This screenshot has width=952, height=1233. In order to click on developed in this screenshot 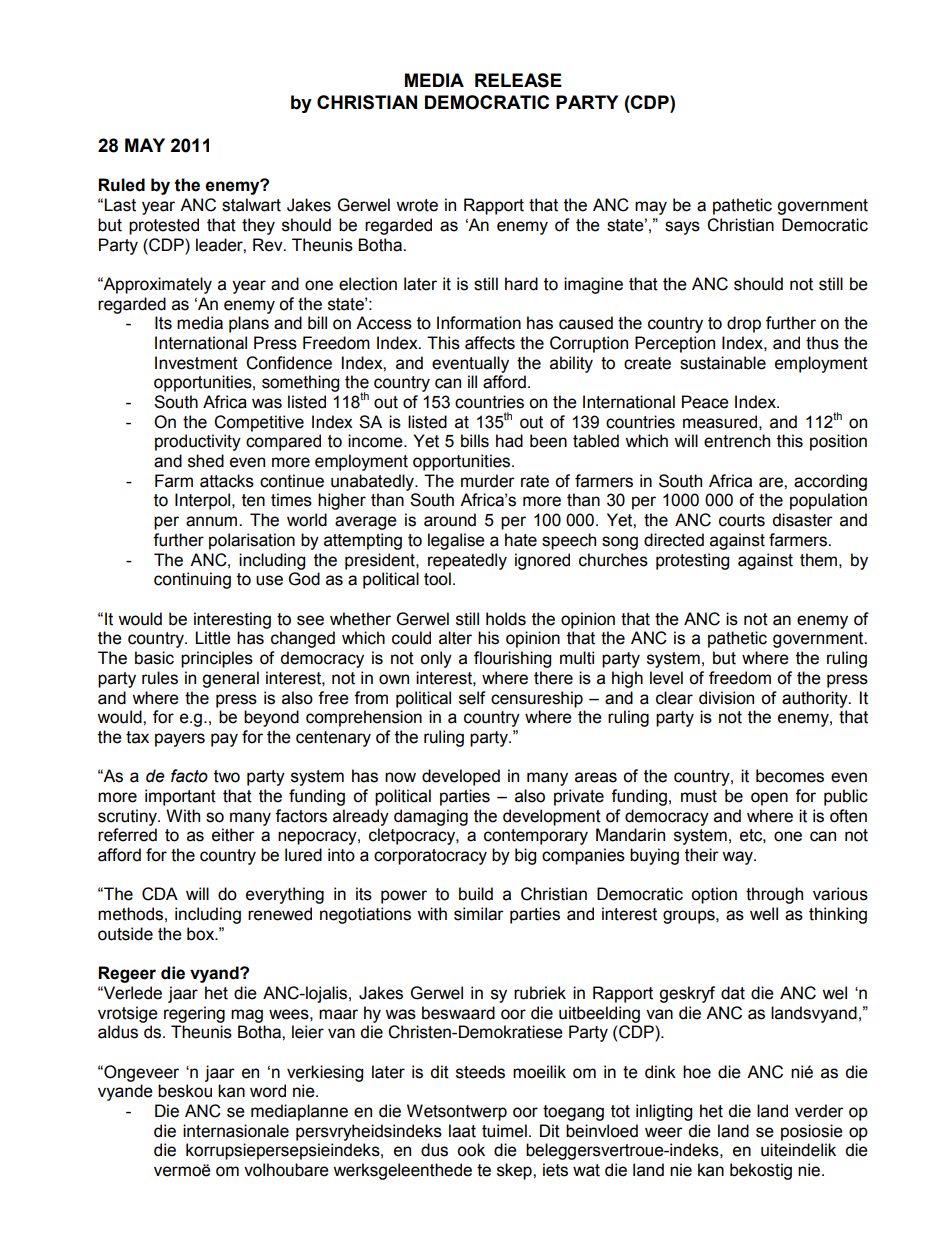, I will do `click(461, 777)`.
